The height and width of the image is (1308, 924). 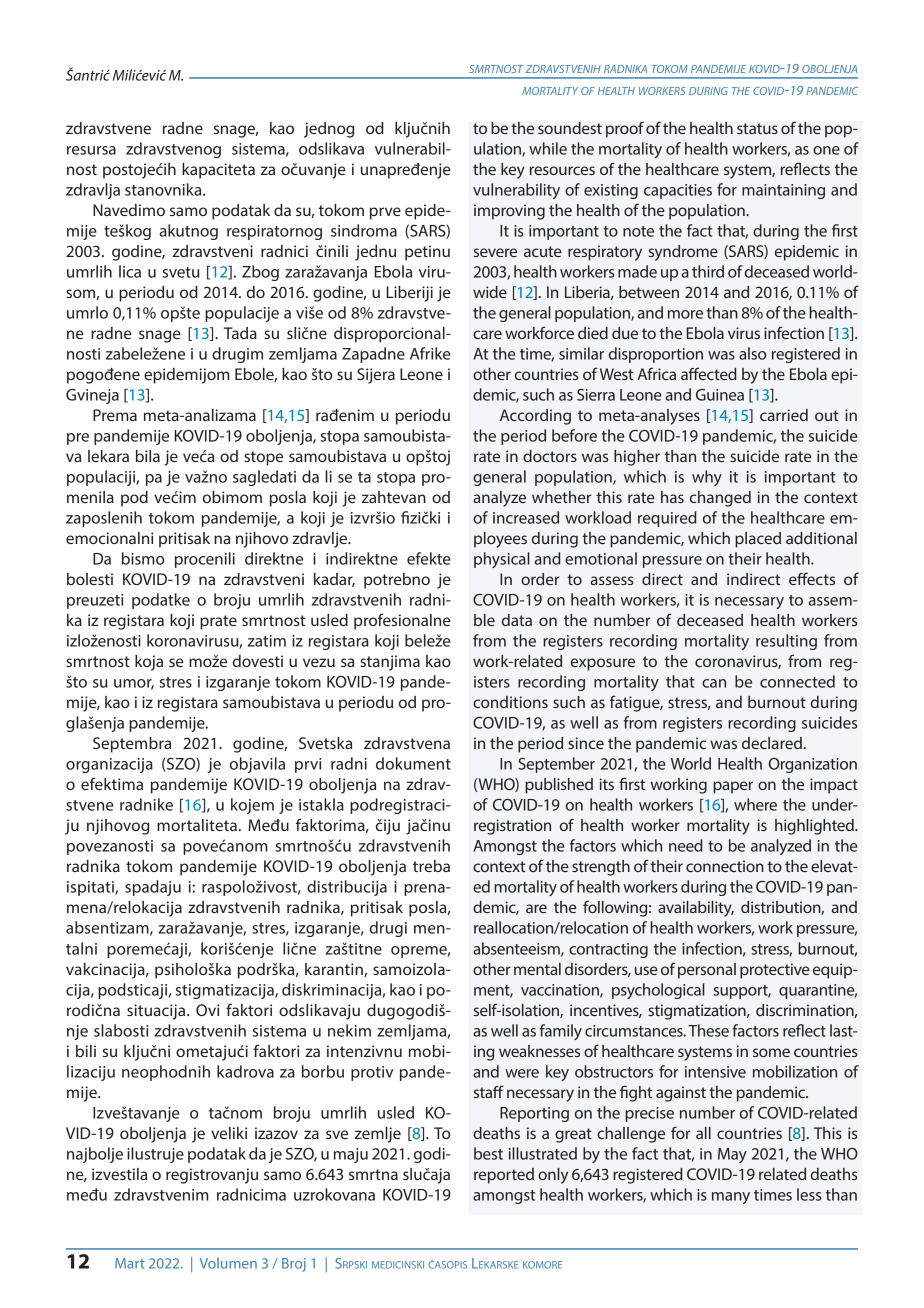 What do you see at coordinates (714, 683) in the image?
I see `can` at bounding box center [714, 683].
